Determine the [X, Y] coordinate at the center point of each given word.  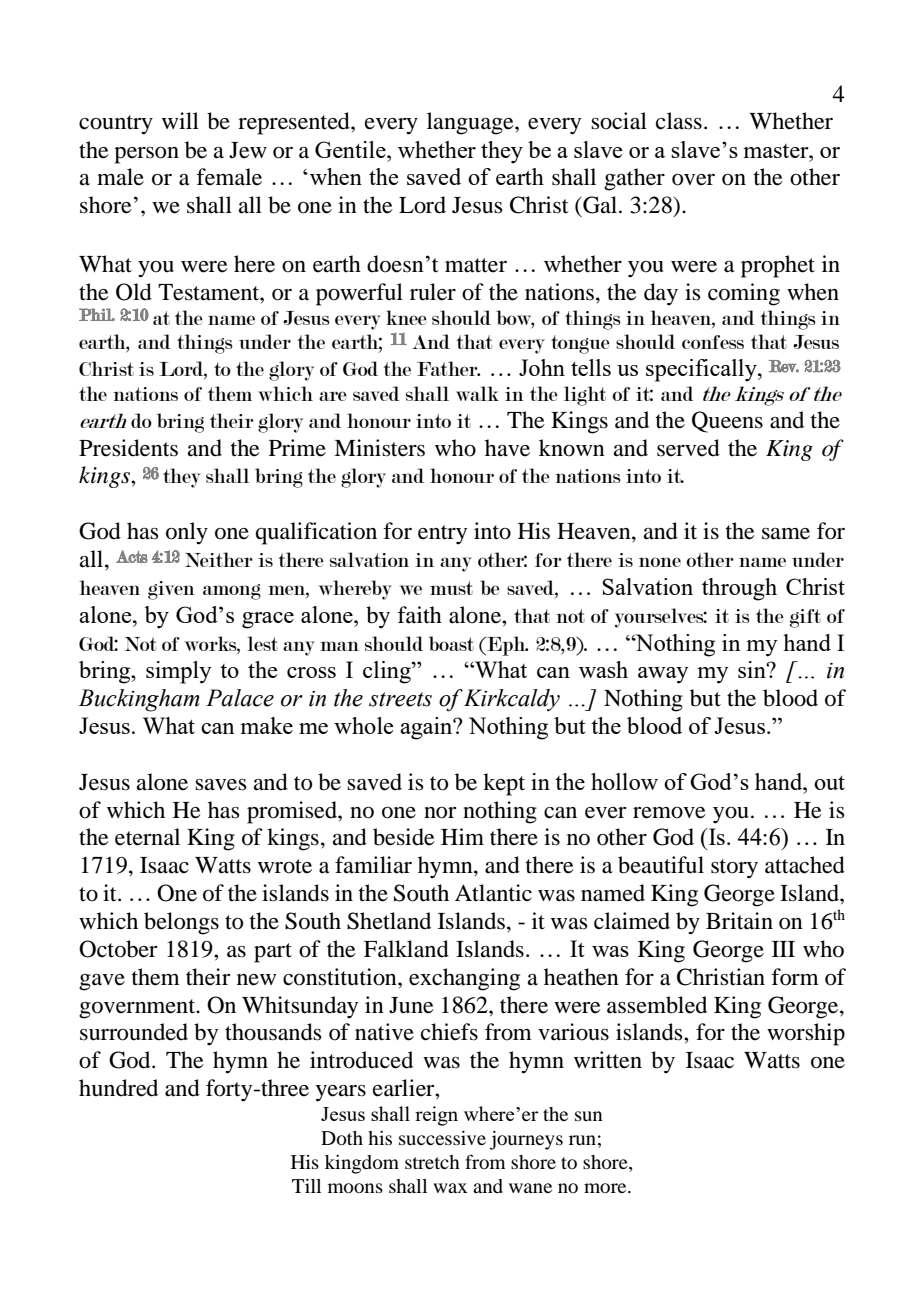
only [187, 533]
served [688, 448]
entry [442, 535]
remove [669, 813]
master [777, 151]
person [146, 155]
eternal [147, 837]
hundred [118, 1088]
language [471, 123]
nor [440, 813]
